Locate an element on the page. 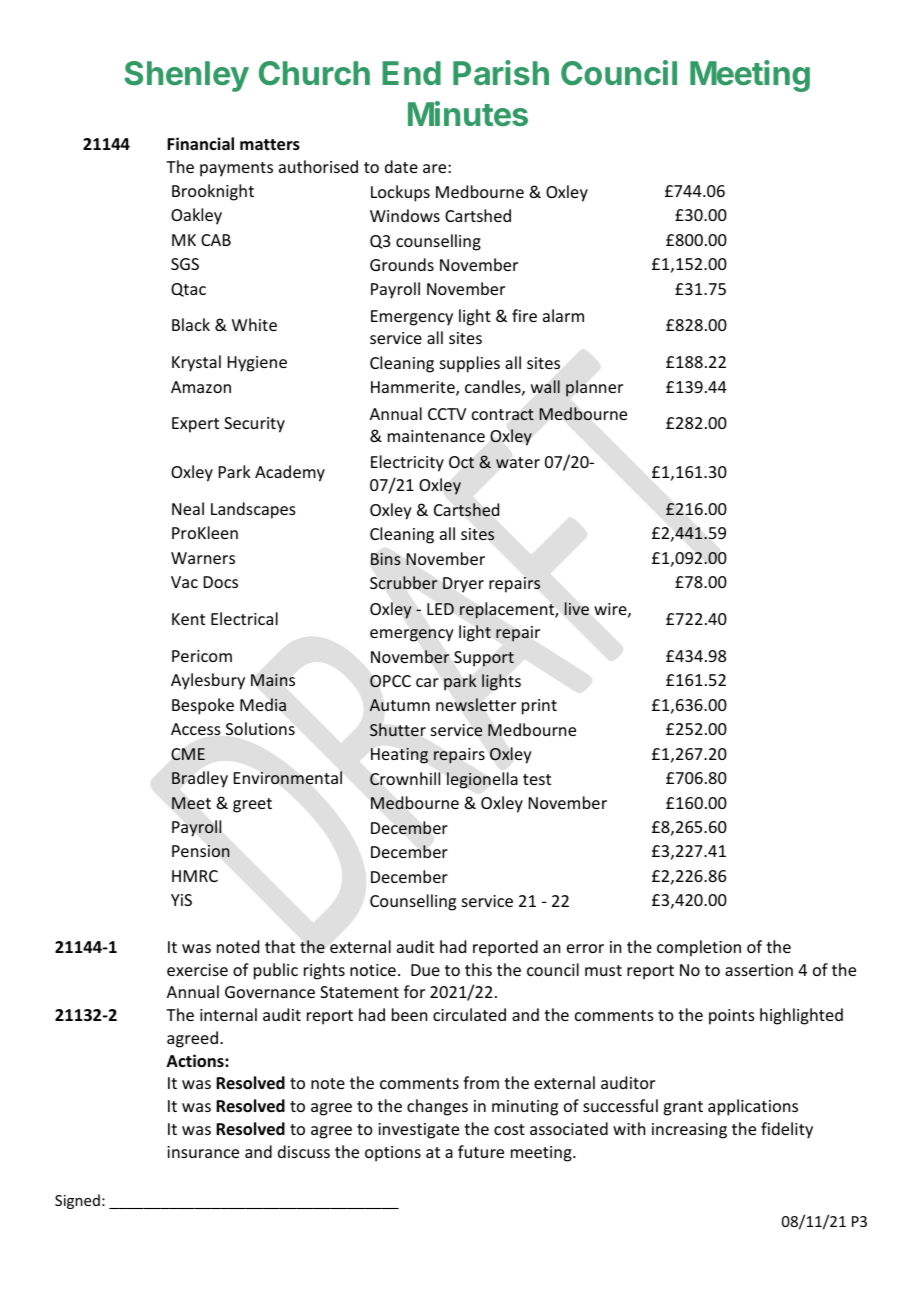 This document has height=1308, width=924. planner is located at coordinates (594, 388).
